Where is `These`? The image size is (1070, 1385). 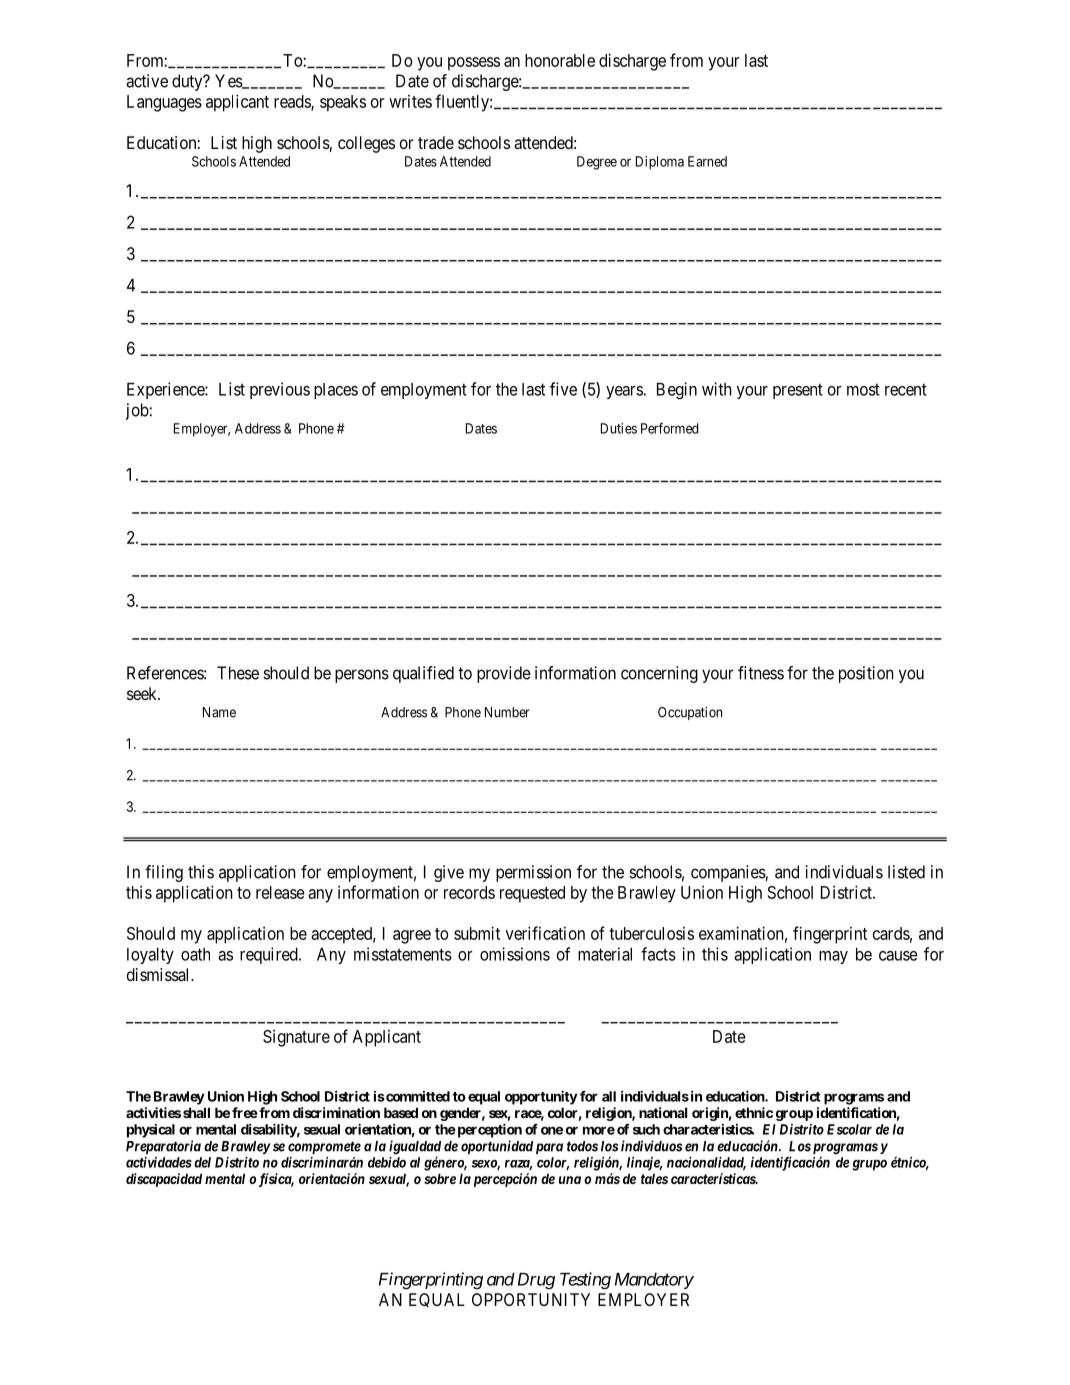
These is located at coordinates (238, 673).
